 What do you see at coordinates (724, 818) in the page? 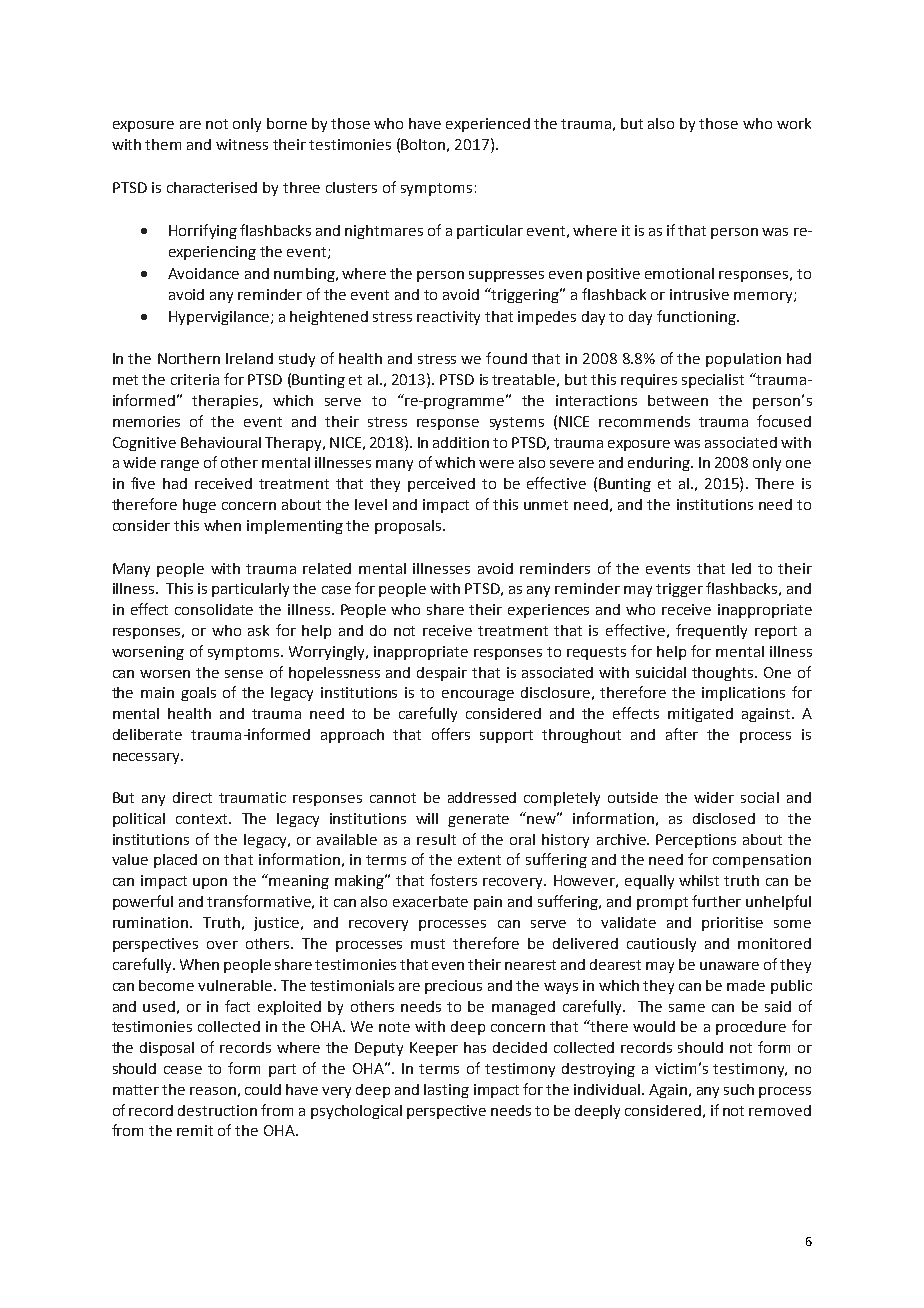
I see `disclosed` at bounding box center [724, 818].
